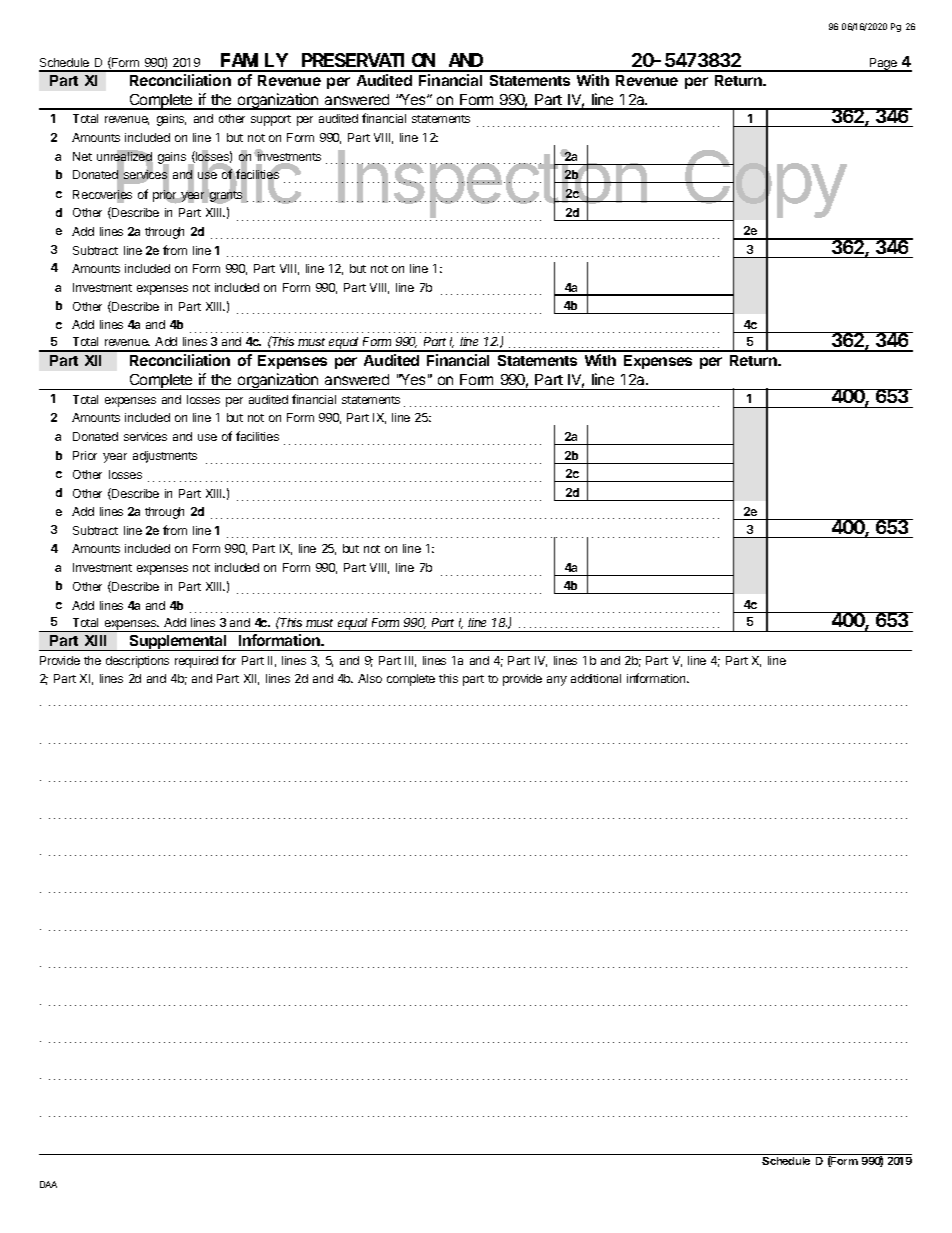 This document has width=952, height=1233. I want to click on Net, so click(82, 156).
